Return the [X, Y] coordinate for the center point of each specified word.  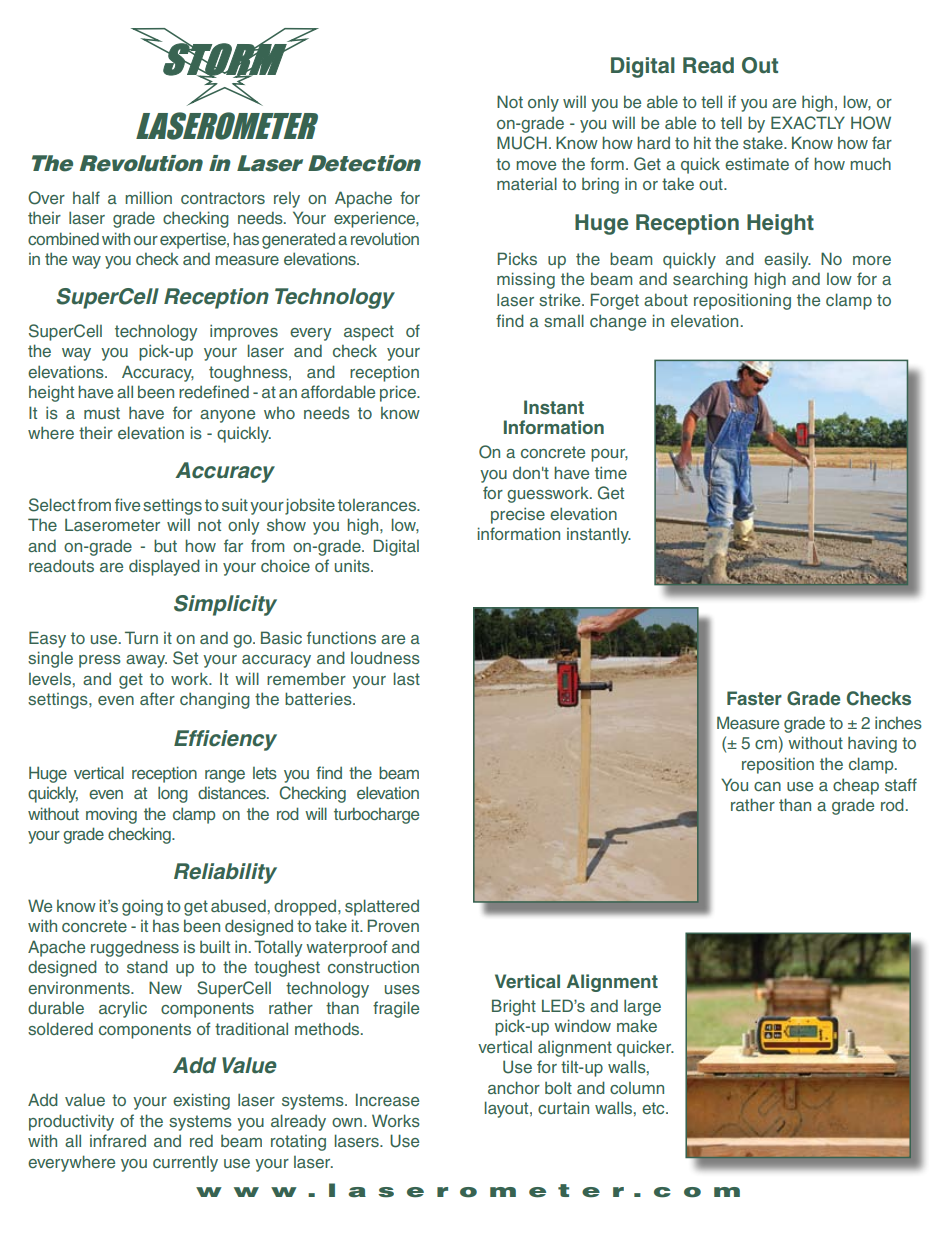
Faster [754, 698]
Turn [141, 637]
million [148, 197]
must [102, 413]
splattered [382, 907]
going [142, 907]
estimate [757, 163]
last [407, 678]
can [767, 786]
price [399, 393]
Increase [387, 1099]
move [536, 165]
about [666, 299]
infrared [118, 1140]
